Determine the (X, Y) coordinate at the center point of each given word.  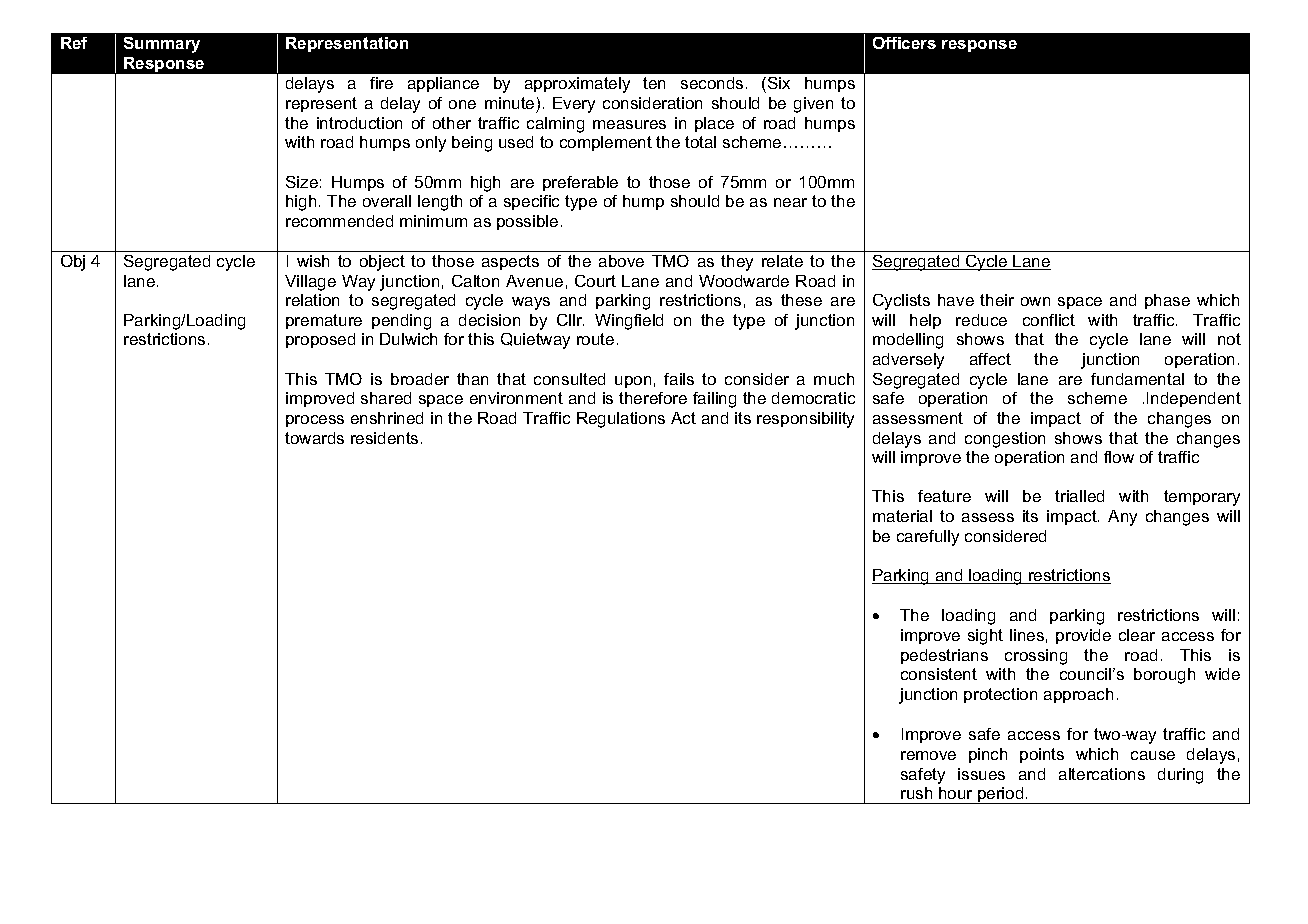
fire (381, 83)
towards (314, 438)
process (315, 421)
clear (1137, 635)
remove (928, 755)
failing (714, 400)
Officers (904, 43)
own (1035, 301)
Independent (1194, 399)
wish (313, 261)
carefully (928, 538)
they (737, 263)
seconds (712, 83)
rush (916, 793)
